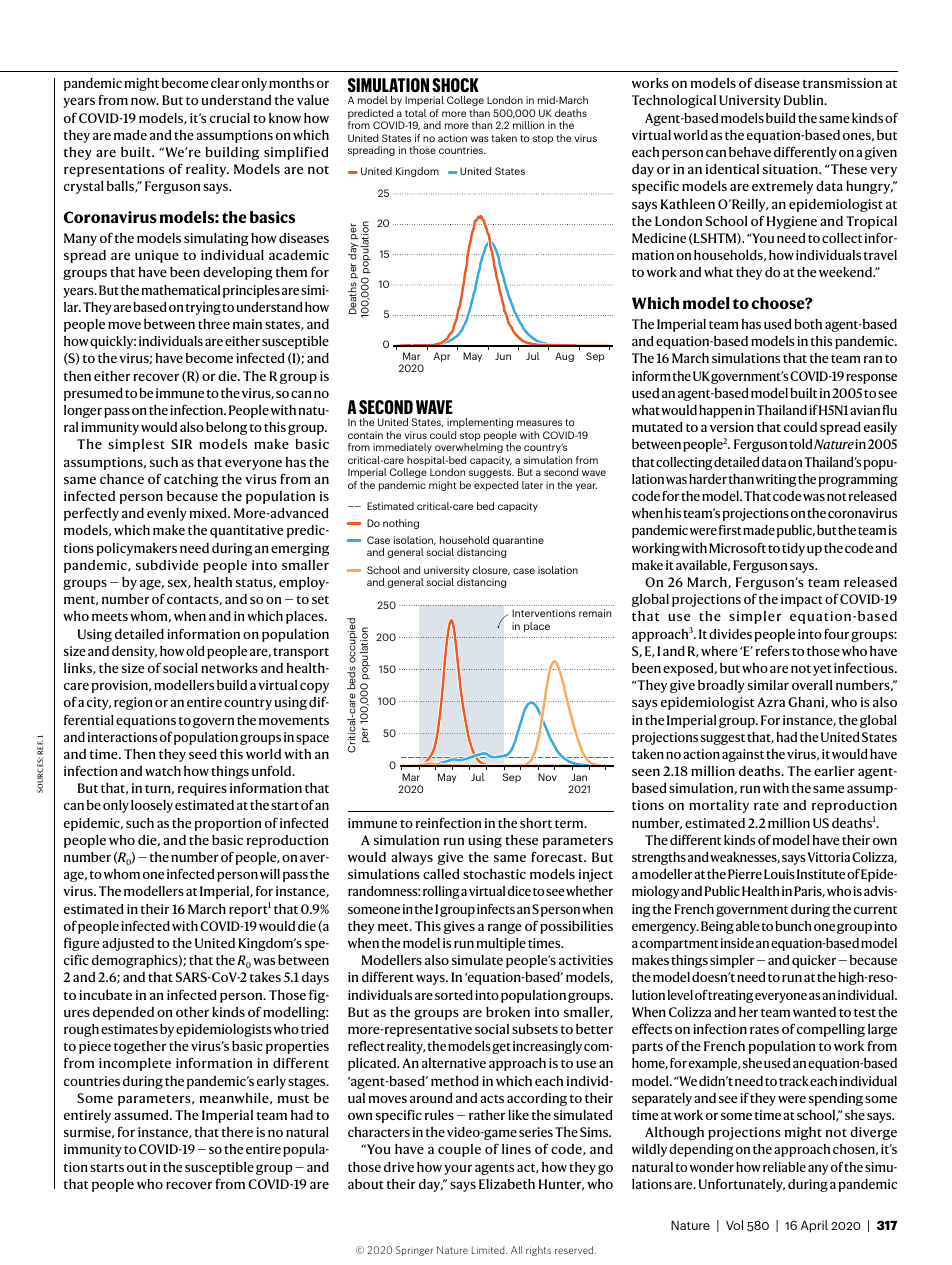 This document has height=1265, width=952. I want to click on there, so click(237, 1132).
